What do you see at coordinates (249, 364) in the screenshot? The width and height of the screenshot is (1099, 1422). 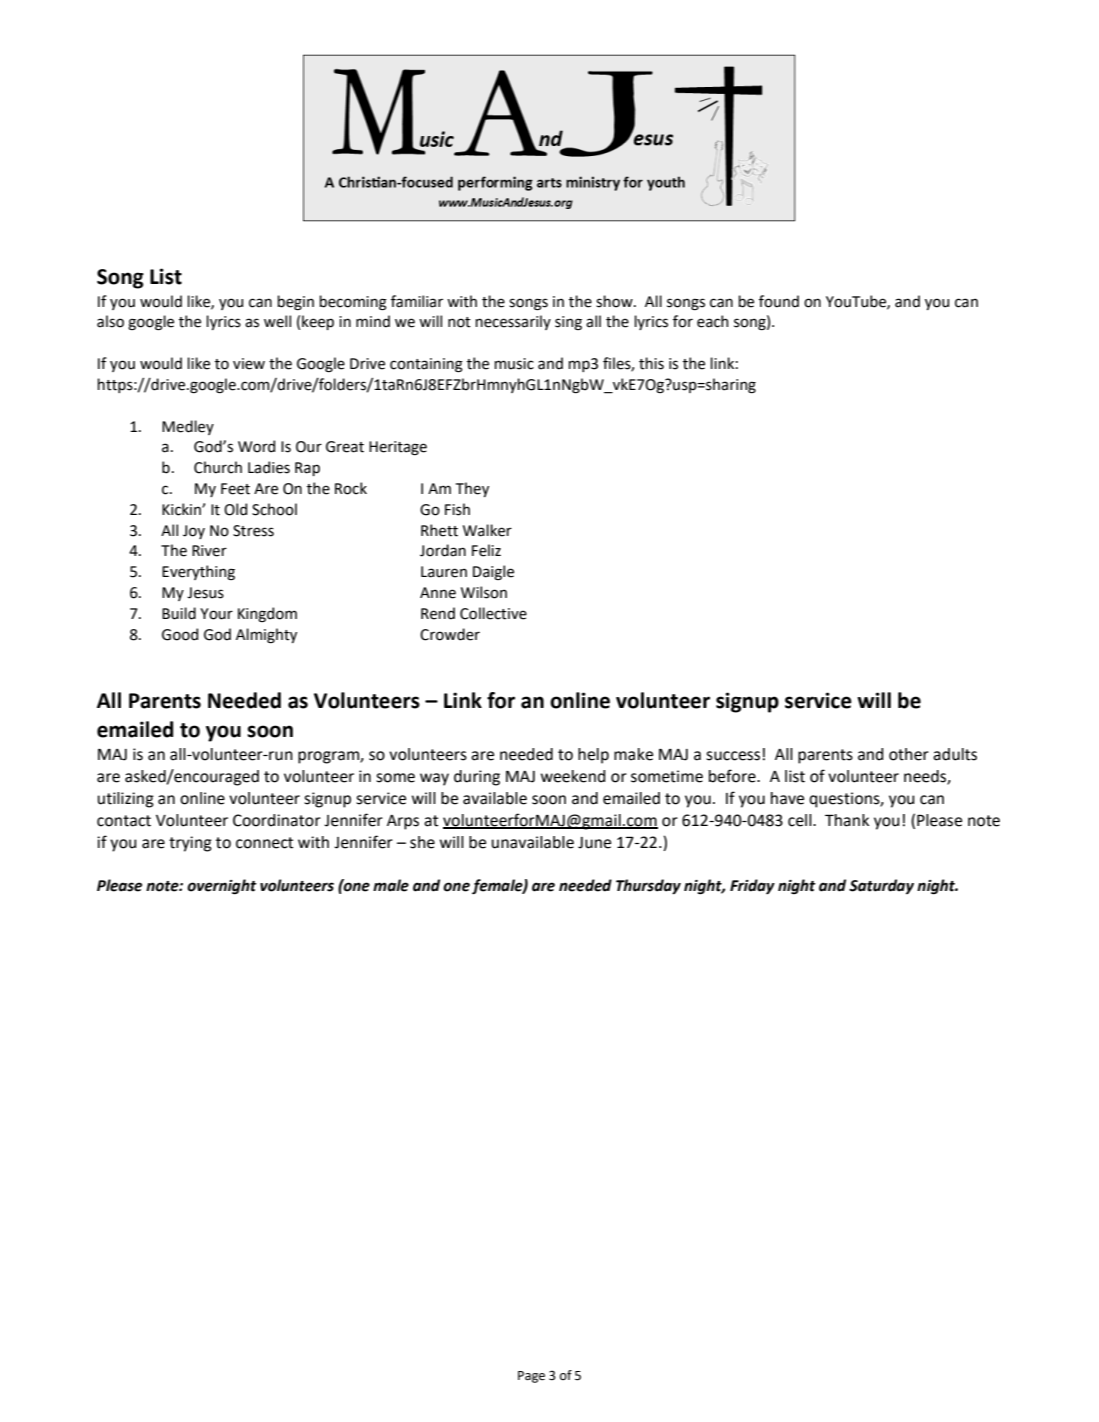 I see `view` at bounding box center [249, 364].
